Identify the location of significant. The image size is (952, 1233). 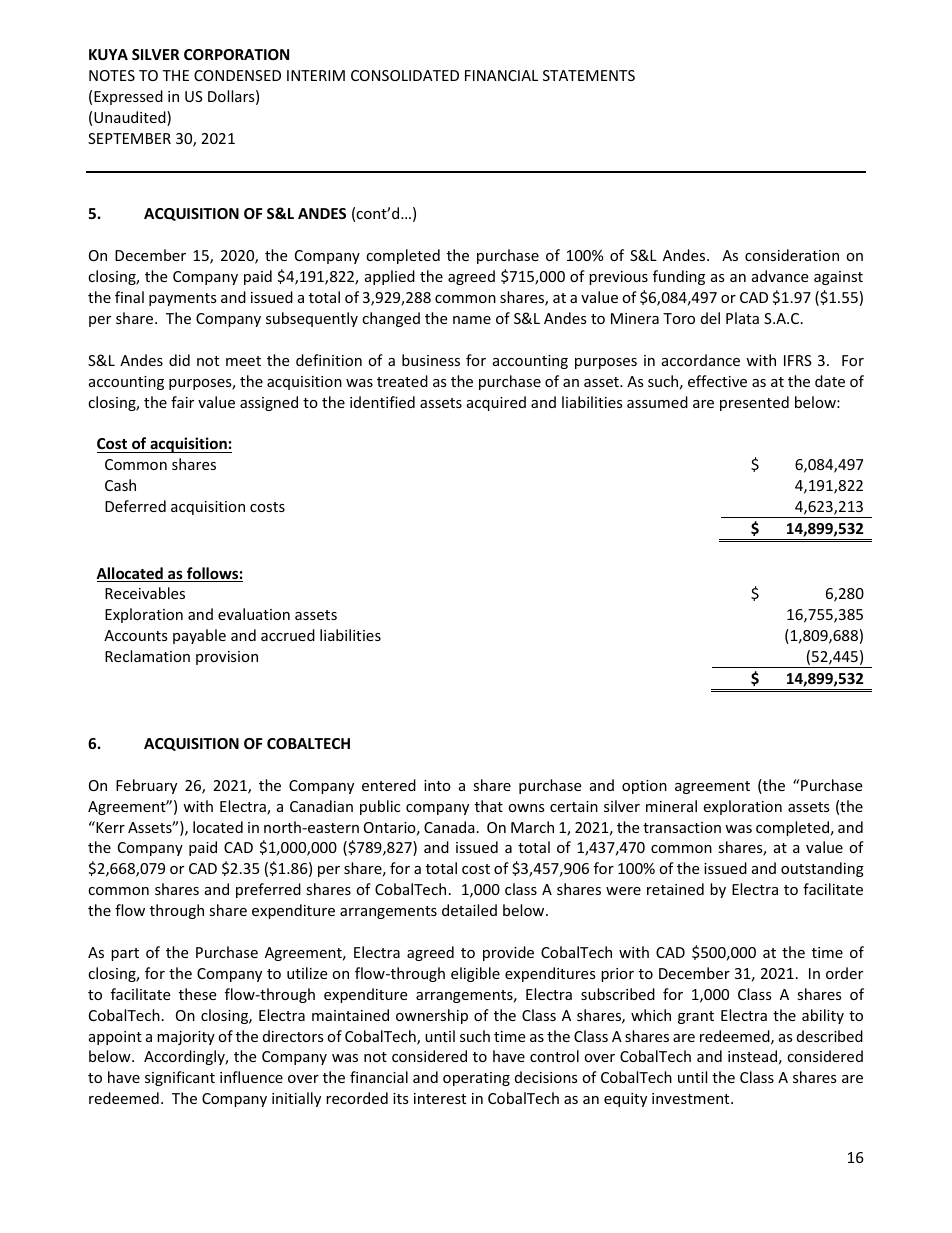
(180, 1078).
